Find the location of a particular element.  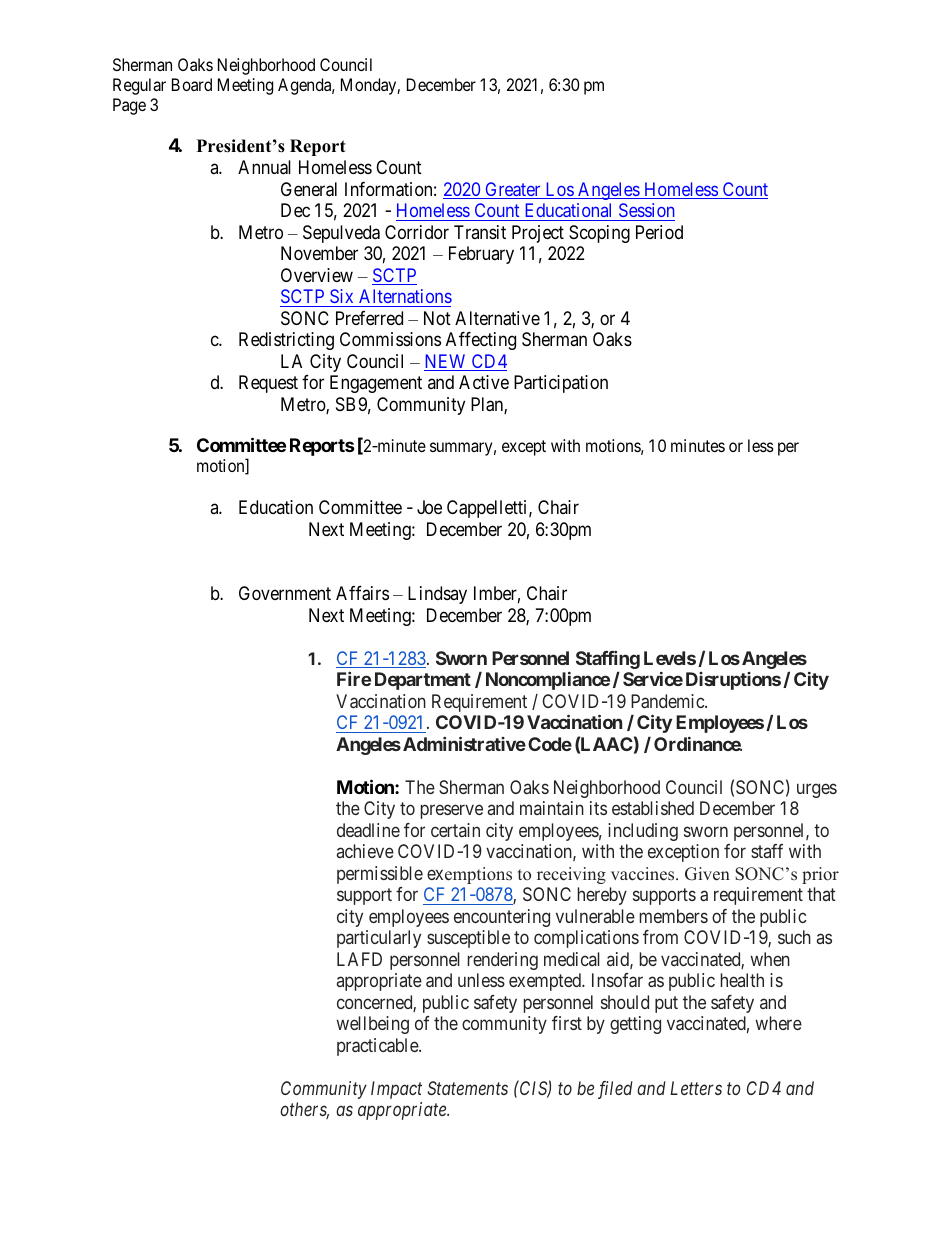

Statements is located at coordinates (467, 1088).
